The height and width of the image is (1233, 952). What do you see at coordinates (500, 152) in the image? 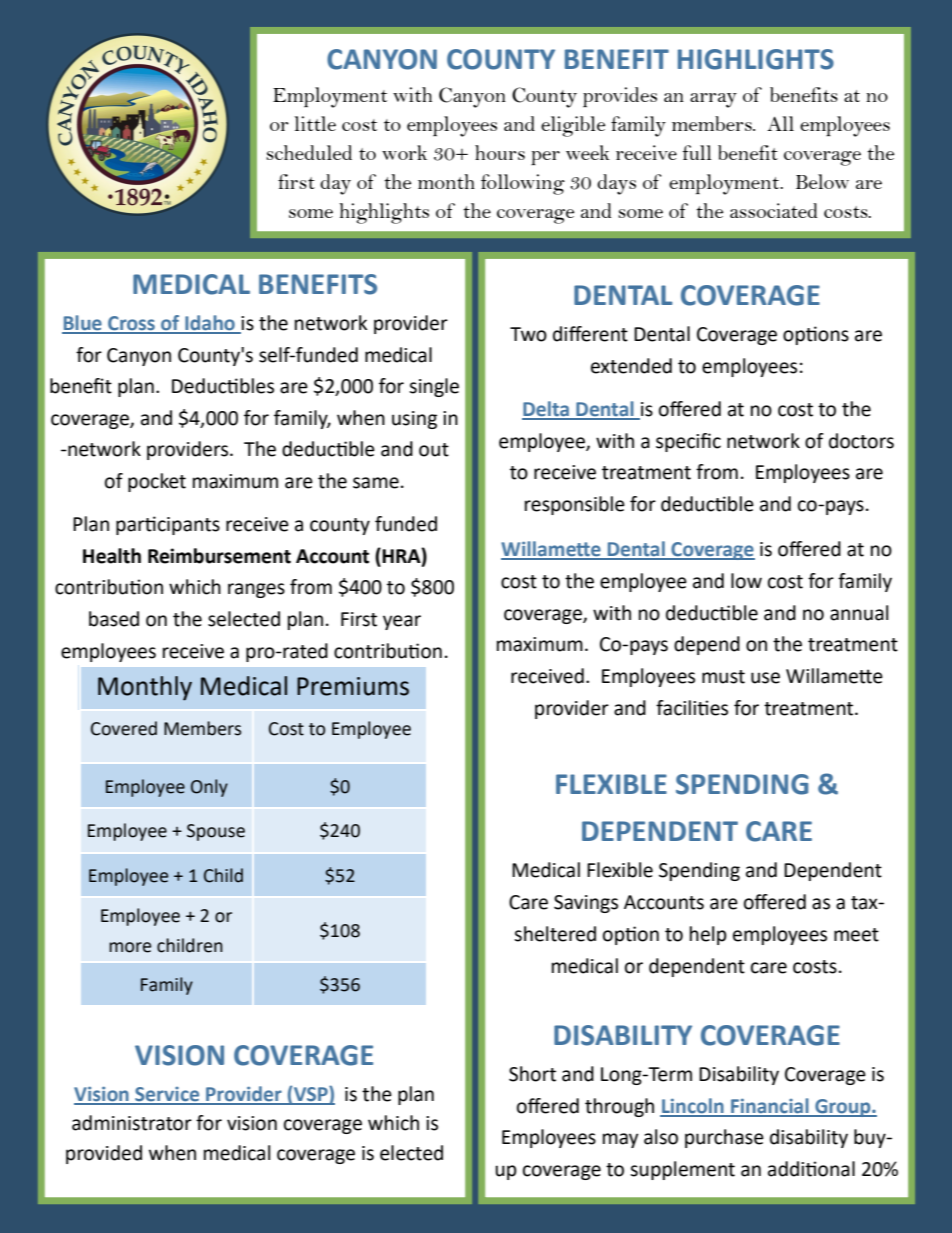
I see `hours` at bounding box center [500, 152].
